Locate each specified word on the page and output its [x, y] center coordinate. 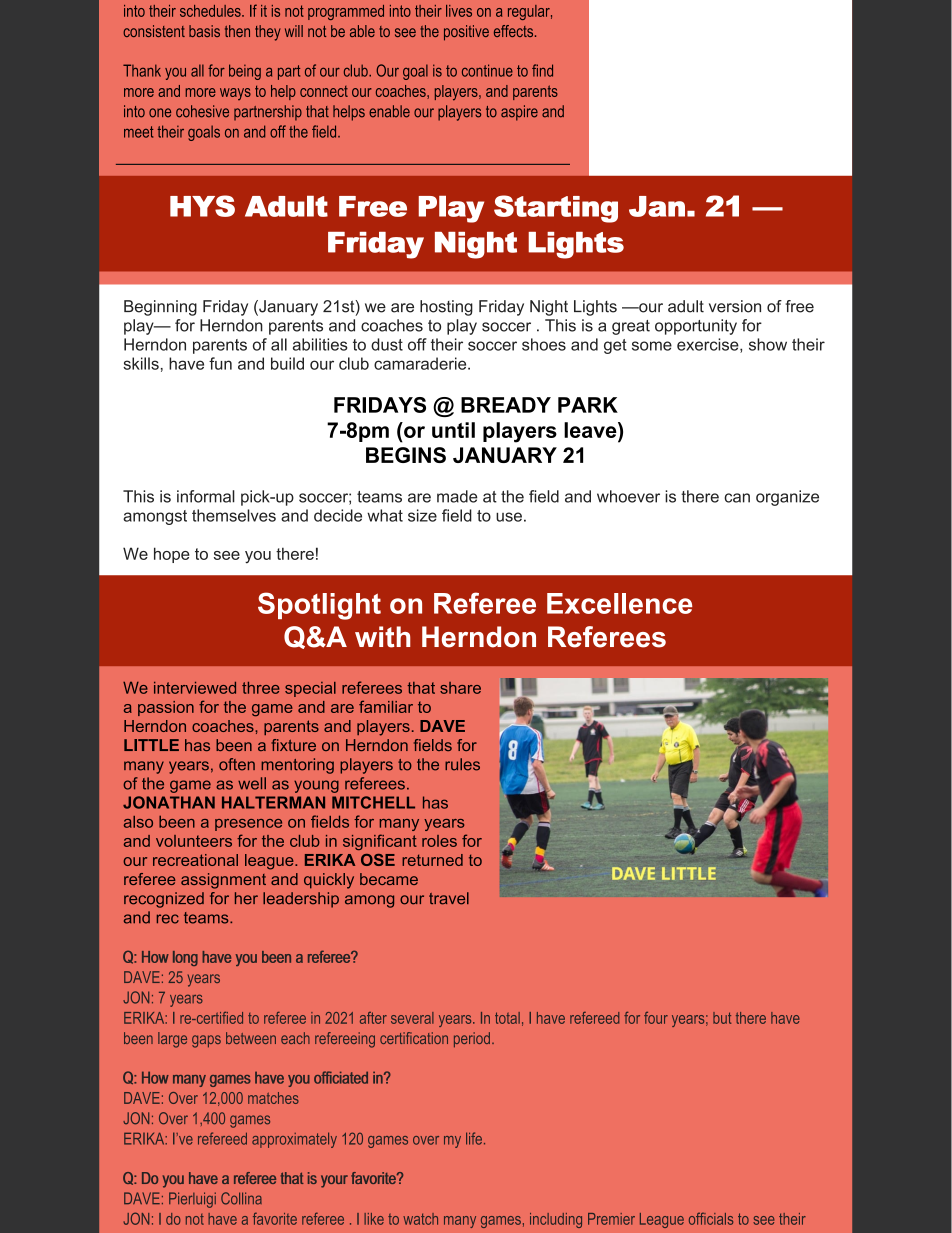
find [542, 70]
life [474, 1138]
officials [711, 1218]
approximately [294, 1140]
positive [466, 33]
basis [204, 31]
